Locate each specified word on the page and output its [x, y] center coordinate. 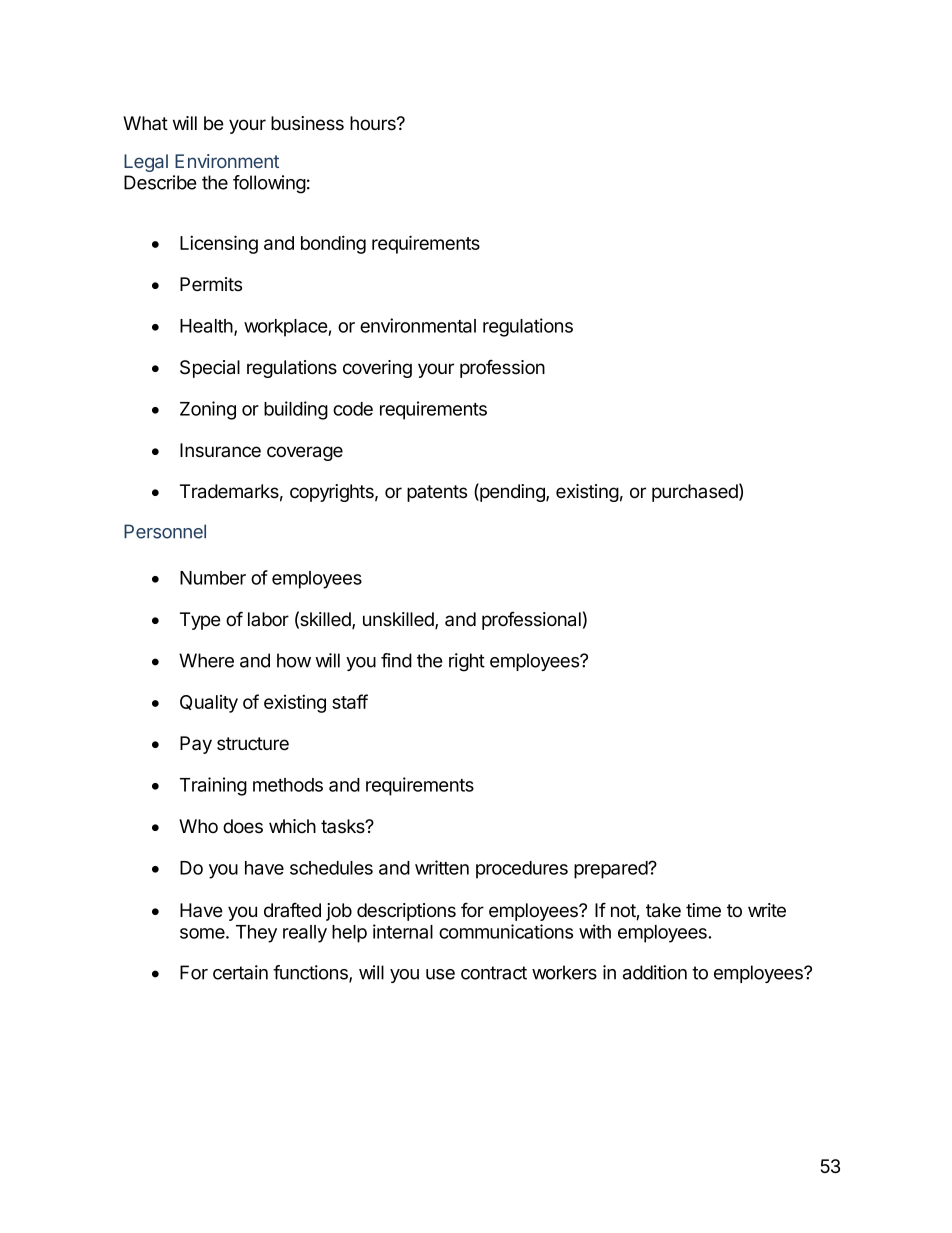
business [307, 123]
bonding [333, 244]
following [269, 184]
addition [655, 972]
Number [213, 578]
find [396, 660]
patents [437, 493]
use [440, 974]
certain [240, 972]
